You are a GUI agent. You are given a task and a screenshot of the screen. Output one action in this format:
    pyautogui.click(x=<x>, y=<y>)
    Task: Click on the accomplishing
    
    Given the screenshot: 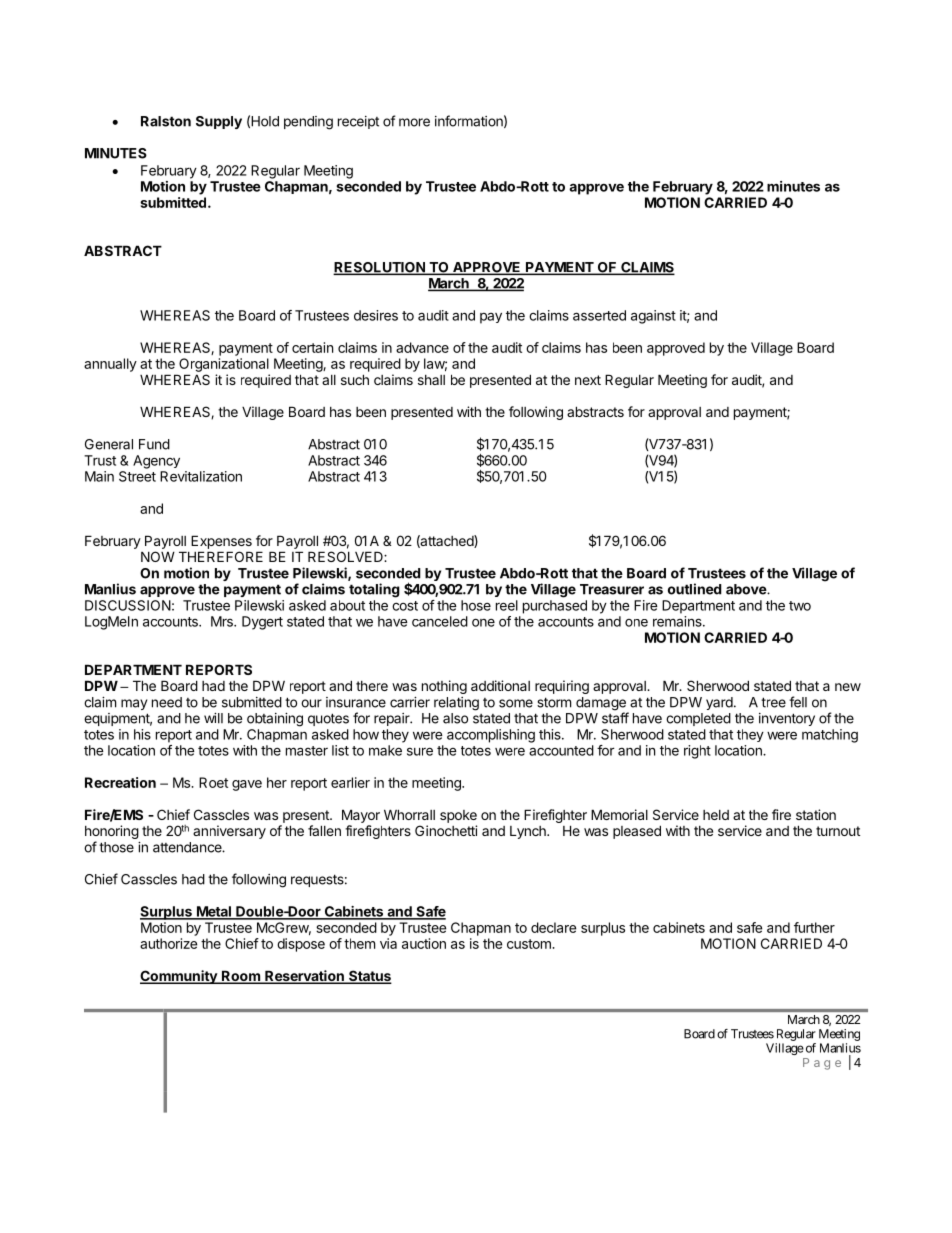 What is the action you would take?
    pyautogui.click(x=491, y=736)
